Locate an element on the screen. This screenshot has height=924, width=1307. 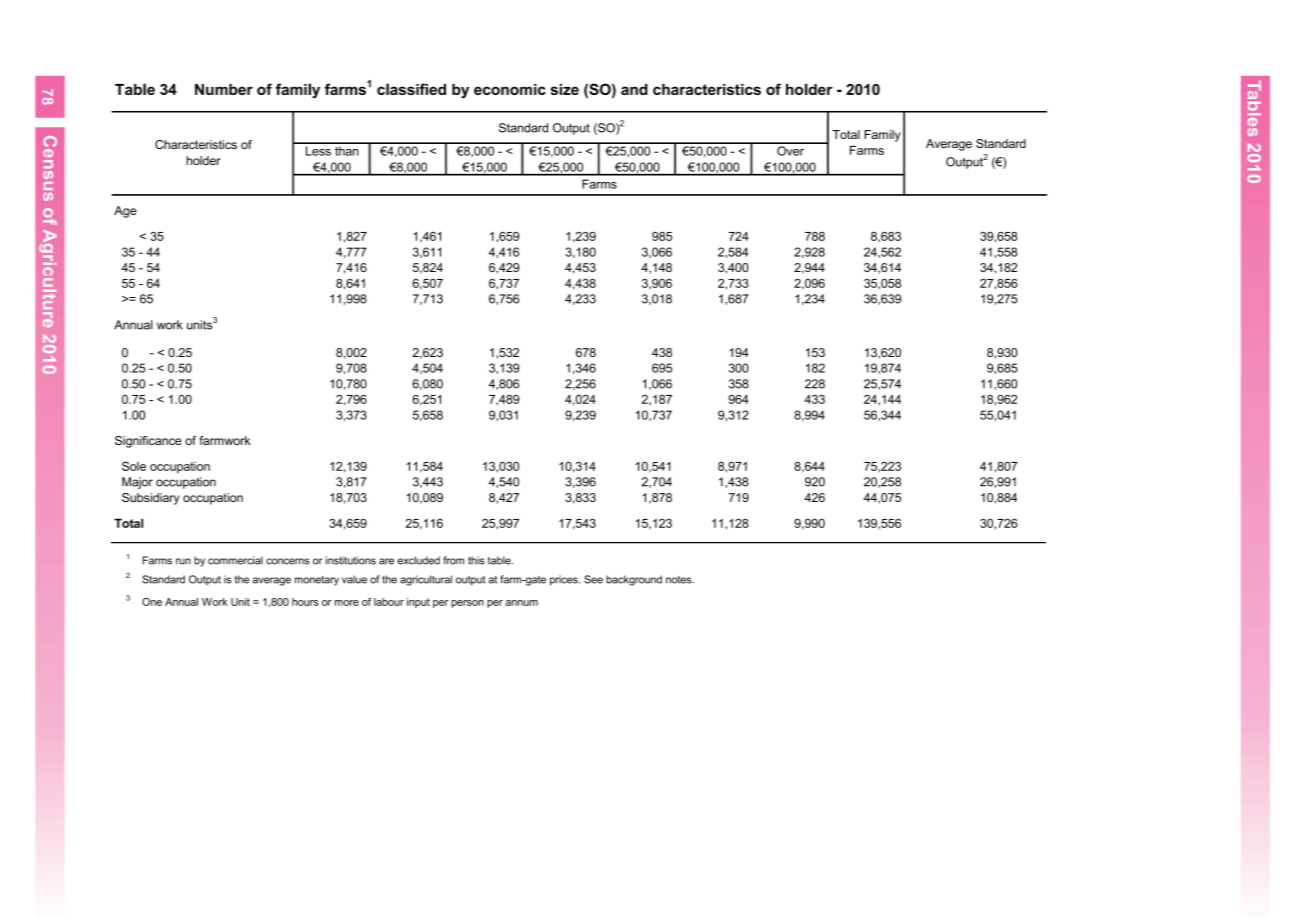
excluded is located at coordinates (419, 560).
